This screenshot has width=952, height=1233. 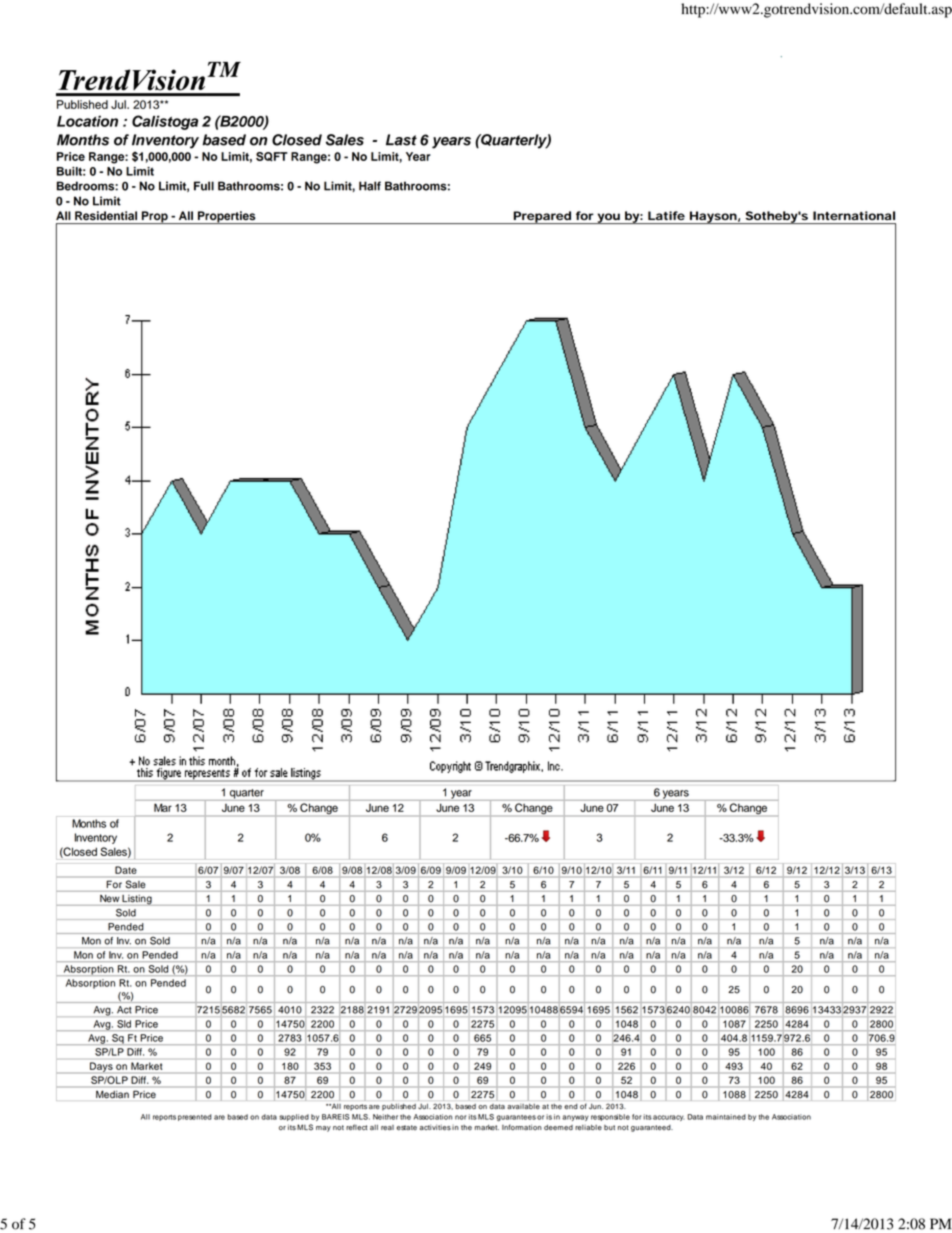 What do you see at coordinates (668, 1118) in the screenshot?
I see `accuracy` at bounding box center [668, 1118].
